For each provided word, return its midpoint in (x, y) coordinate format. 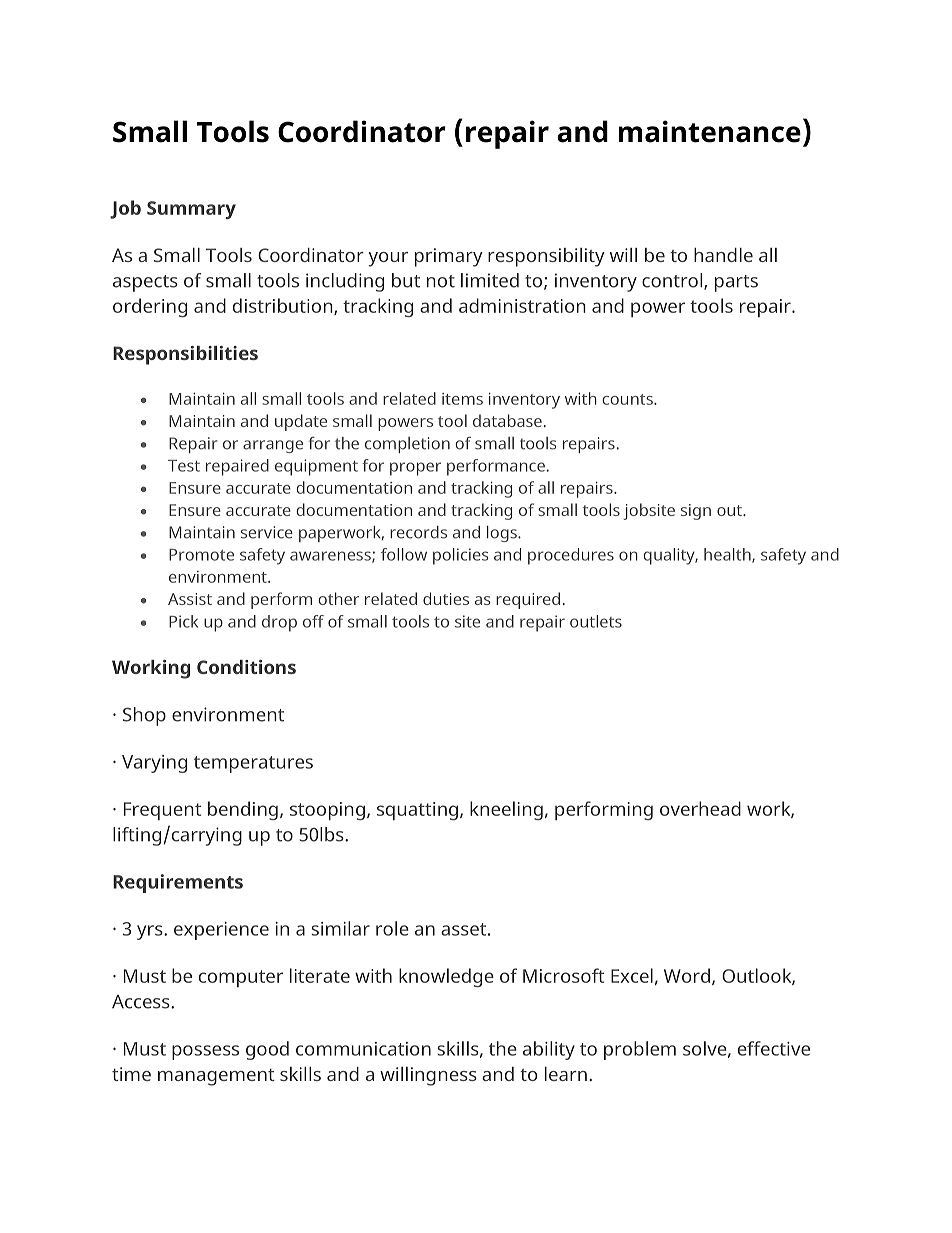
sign (696, 512)
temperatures (253, 764)
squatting (417, 811)
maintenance (710, 131)
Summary (191, 210)
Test (184, 466)
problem (640, 1050)
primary (449, 257)
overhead (700, 808)
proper (415, 469)
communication (363, 1049)
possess (205, 1052)
